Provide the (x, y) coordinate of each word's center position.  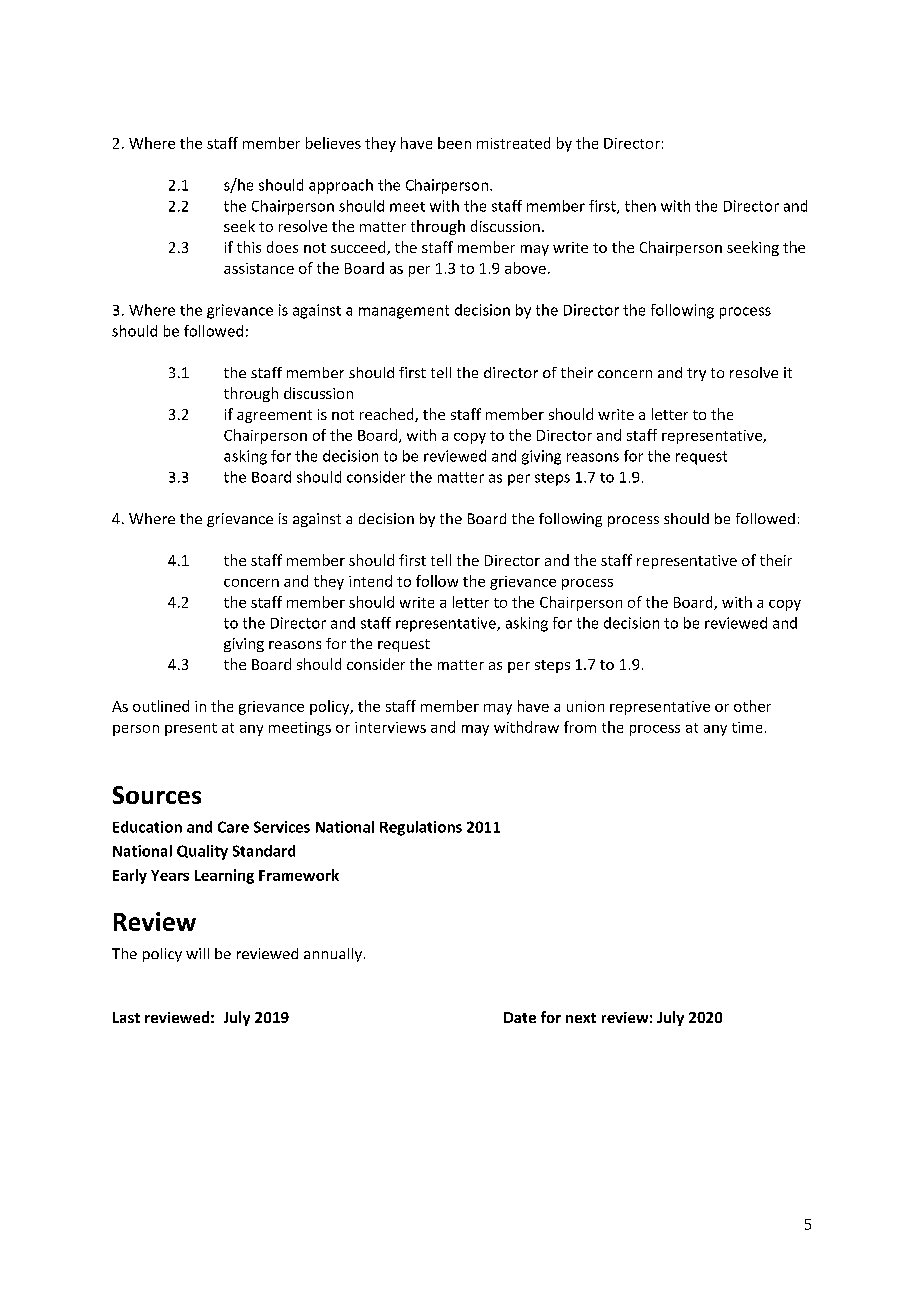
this (249, 247)
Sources (157, 795)
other (752, 706)
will (197, 953)
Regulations (421, 828)
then (640, 206)
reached (388, 415)
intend (370, 581)
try (696, 374)
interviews (390, 727)
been (454, 143)
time (747, 727)
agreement (274, 416)
